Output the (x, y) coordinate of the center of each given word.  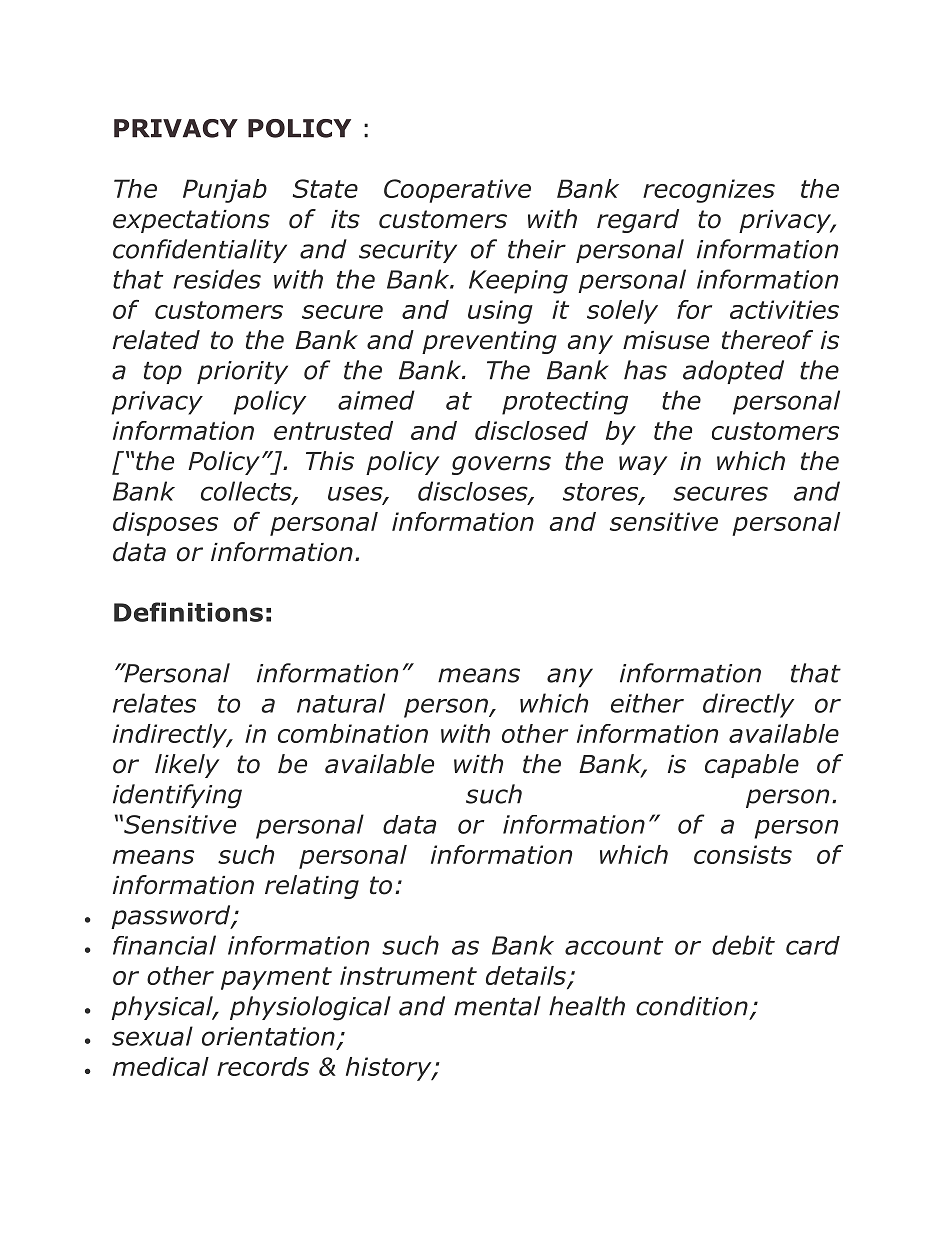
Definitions (188, 612)
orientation (268, 1036)
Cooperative (457, 191)
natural (341, 703)
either (647, 703)
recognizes (709, 191)
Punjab (225, 191)
